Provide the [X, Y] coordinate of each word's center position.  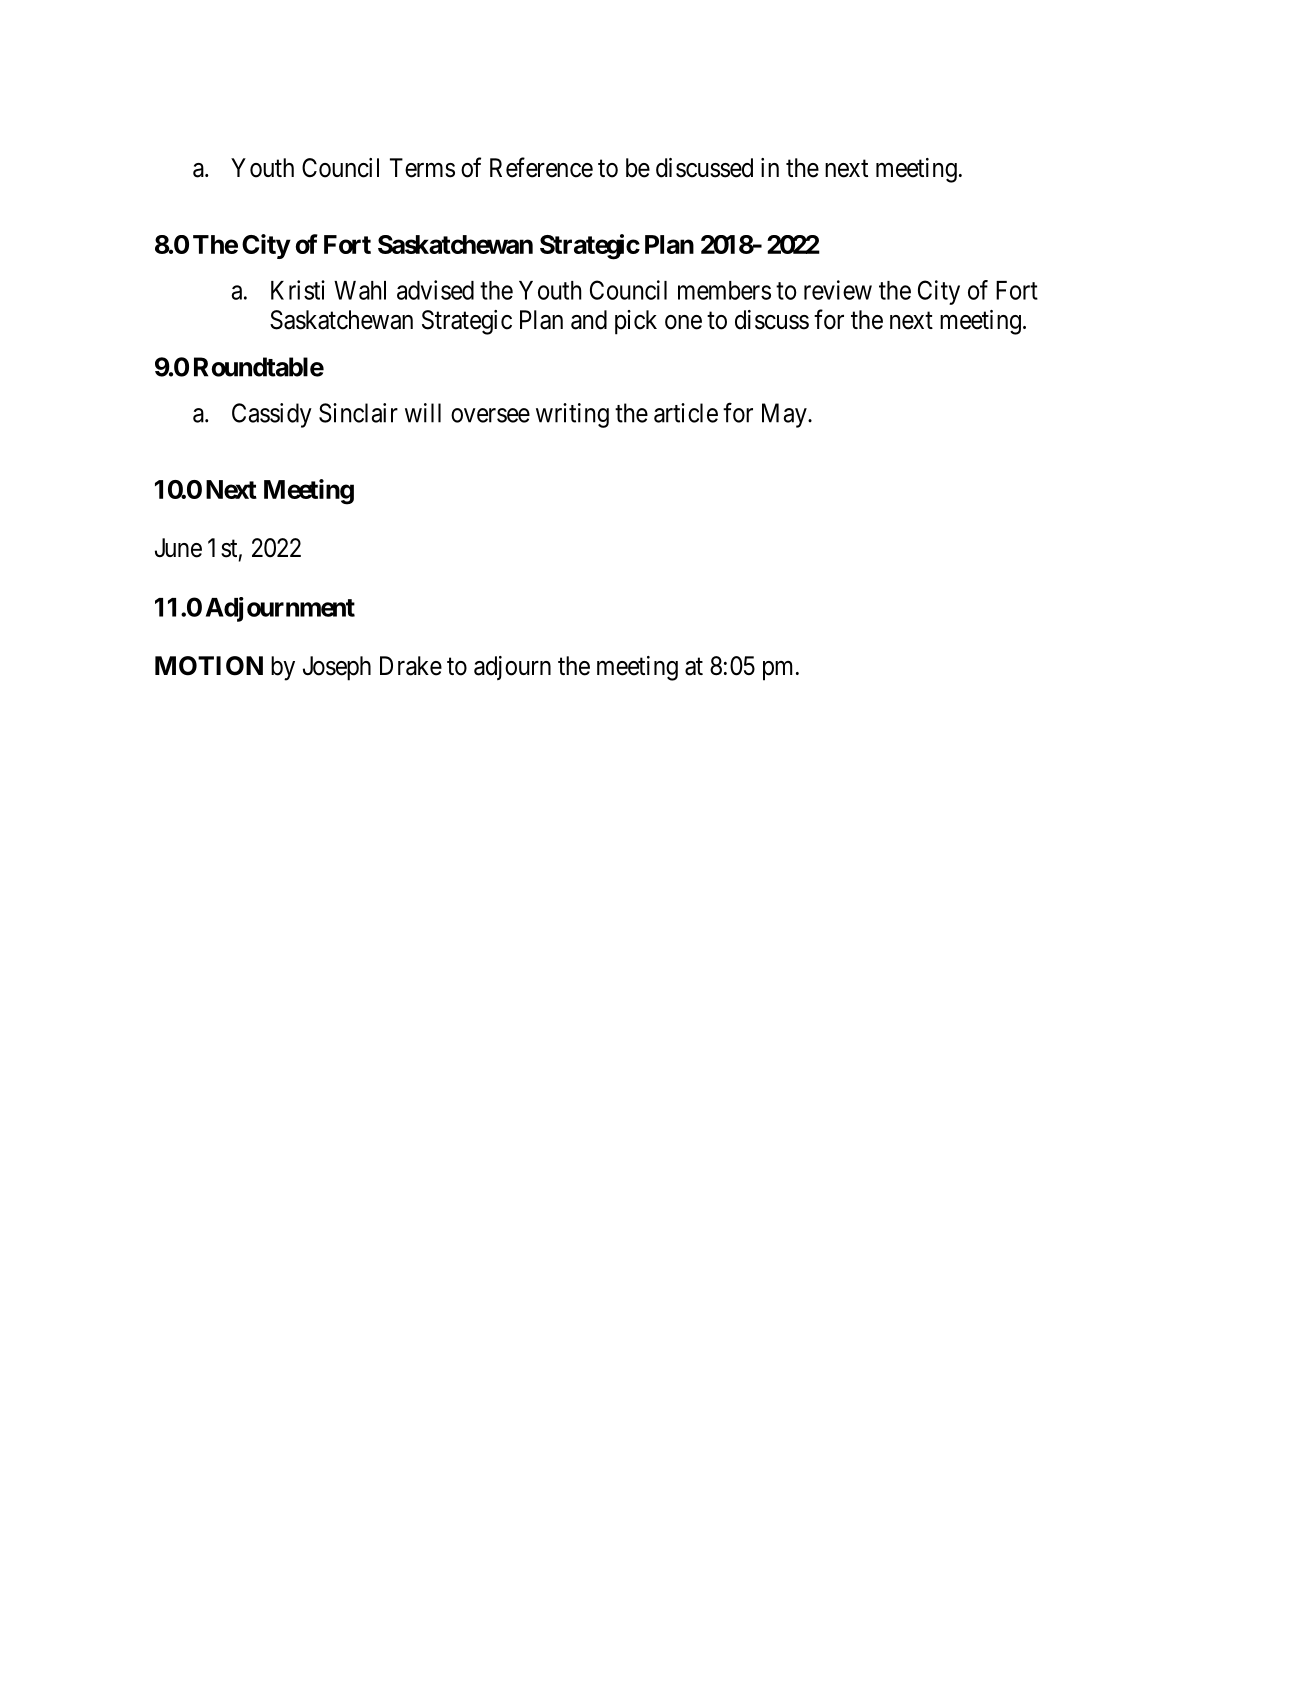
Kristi [298, 290]
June [178, 548]
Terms [422, 168]
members [724, 290]
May [785, 415]
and [589, 320]
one [683, 322]
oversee [490, 415]
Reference [541, 167]
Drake [411, 666]
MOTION [209, 666]
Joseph [337, 668]
